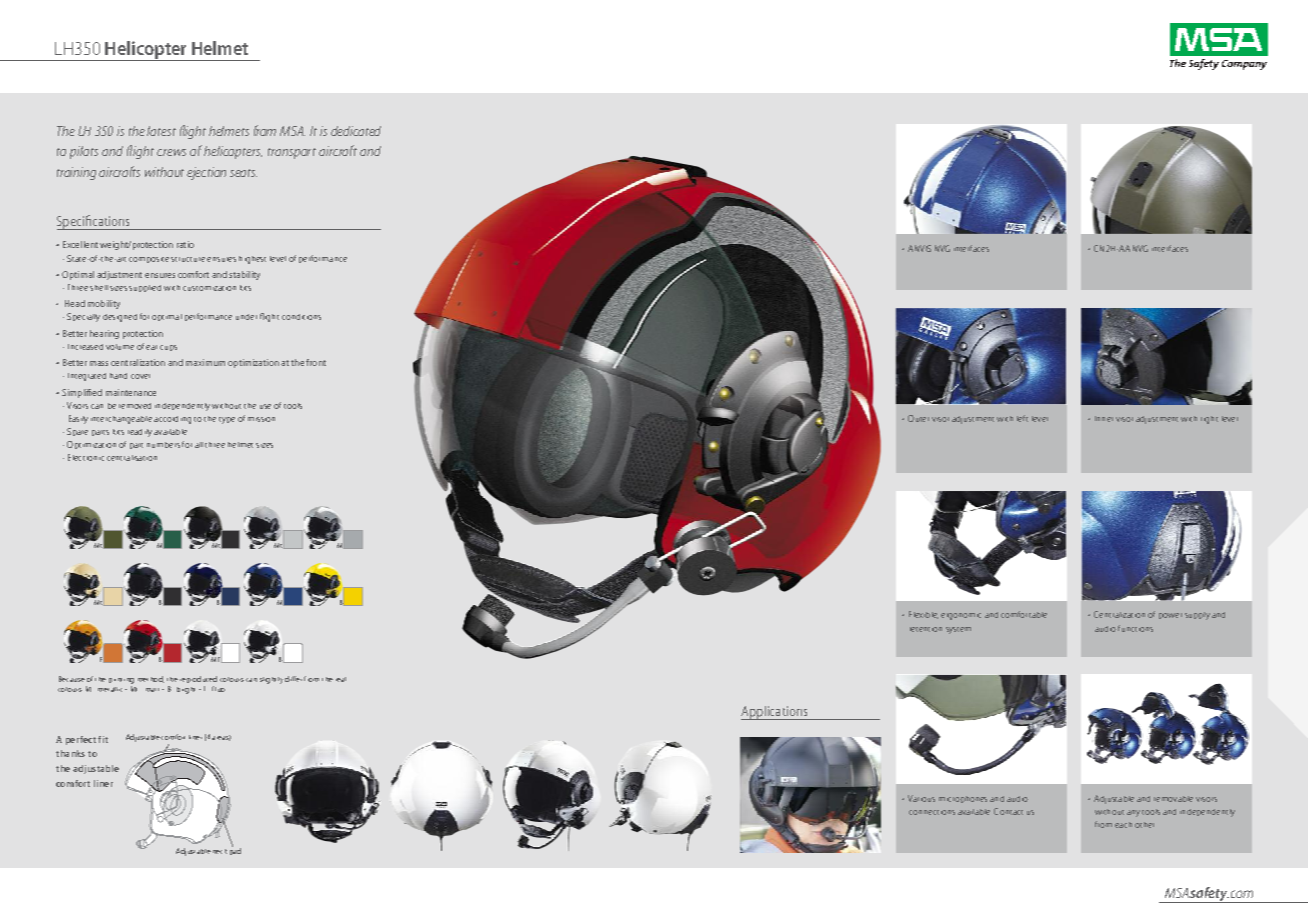  What do you see at coordinates (918, 418) in the screenshot?
I see `Outer` at bounding box center [918, 418].
